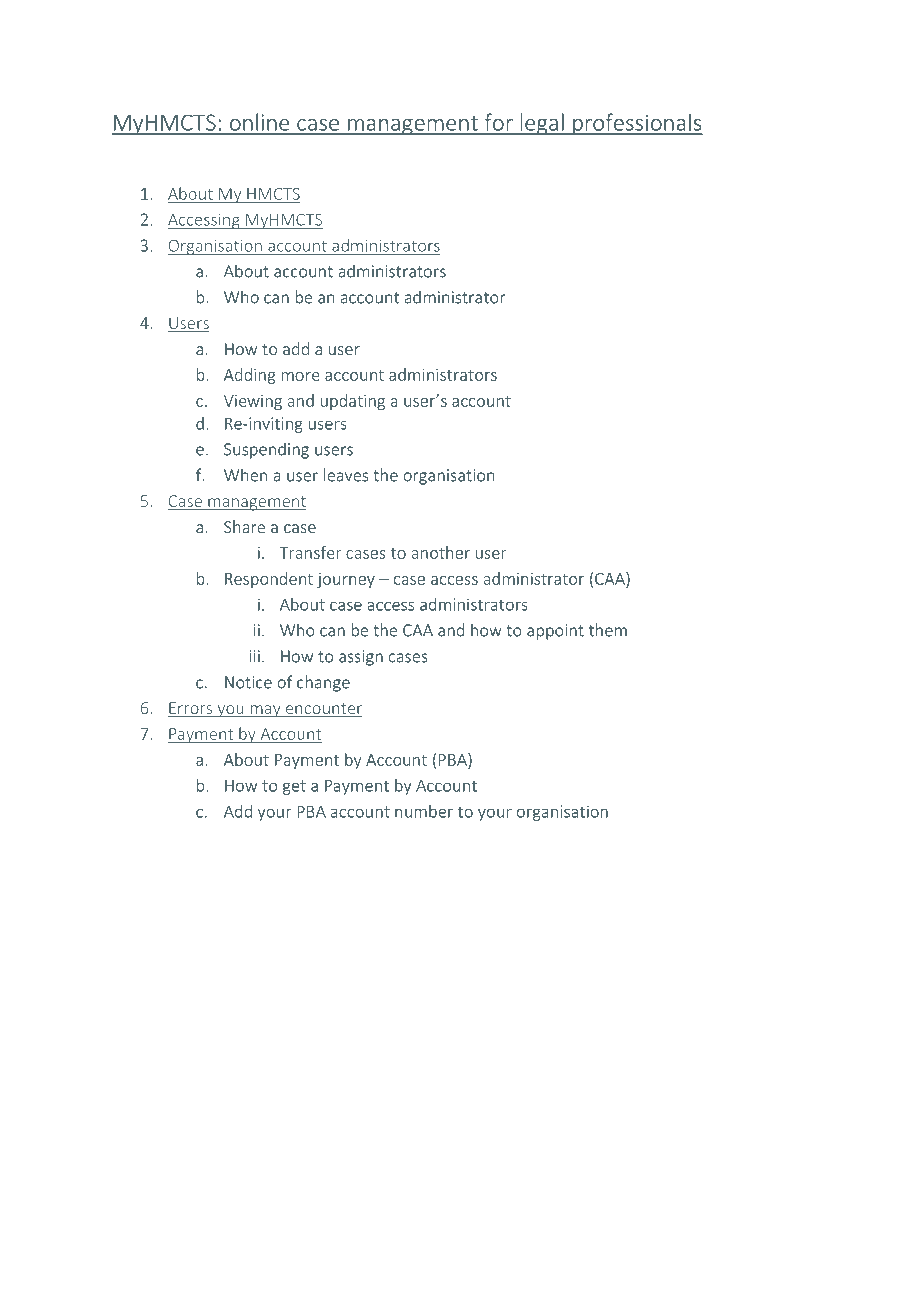  I want to click on professionals, so click(636, 124).
